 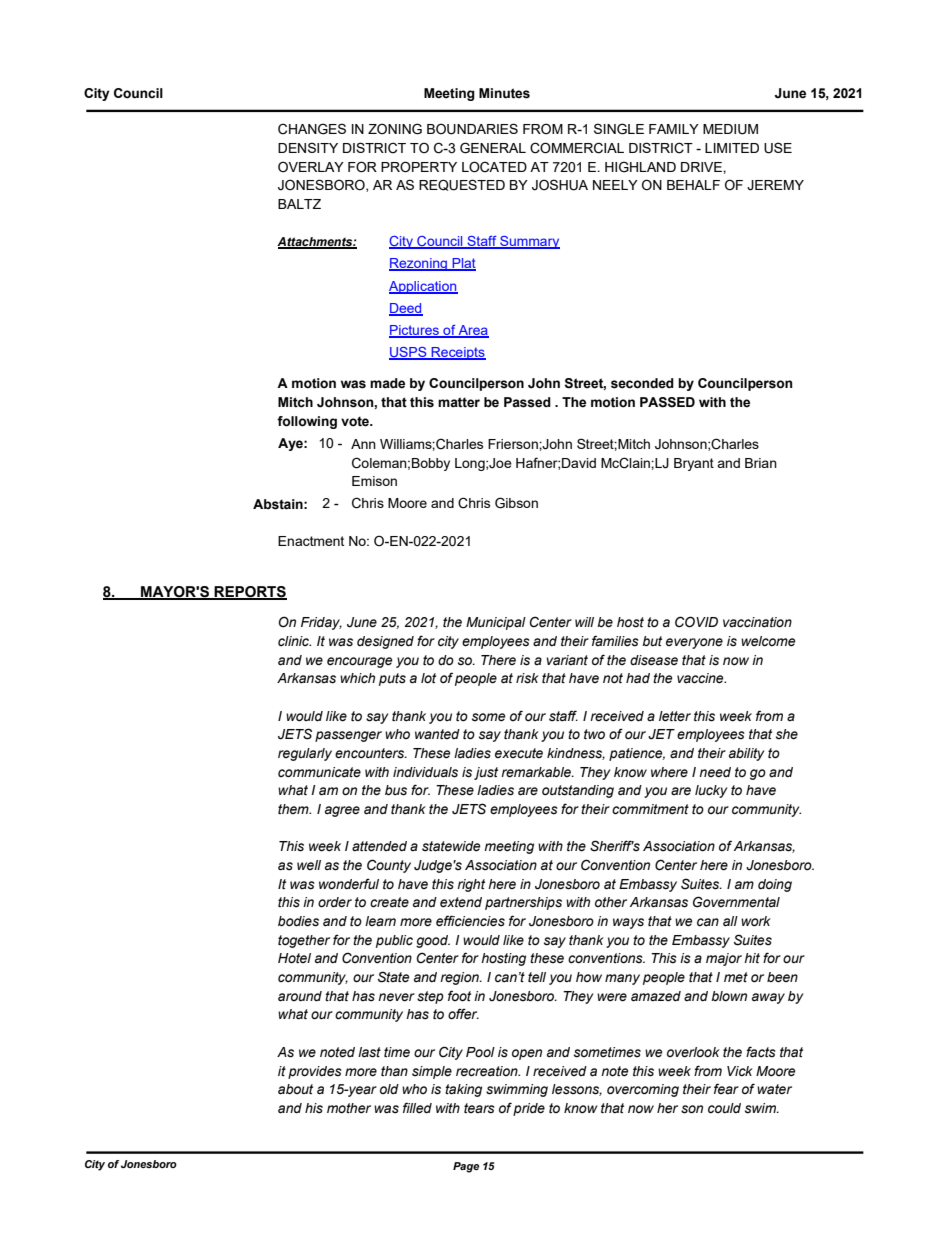 I want to click on CHANGES, so click(x=312, y=129).
